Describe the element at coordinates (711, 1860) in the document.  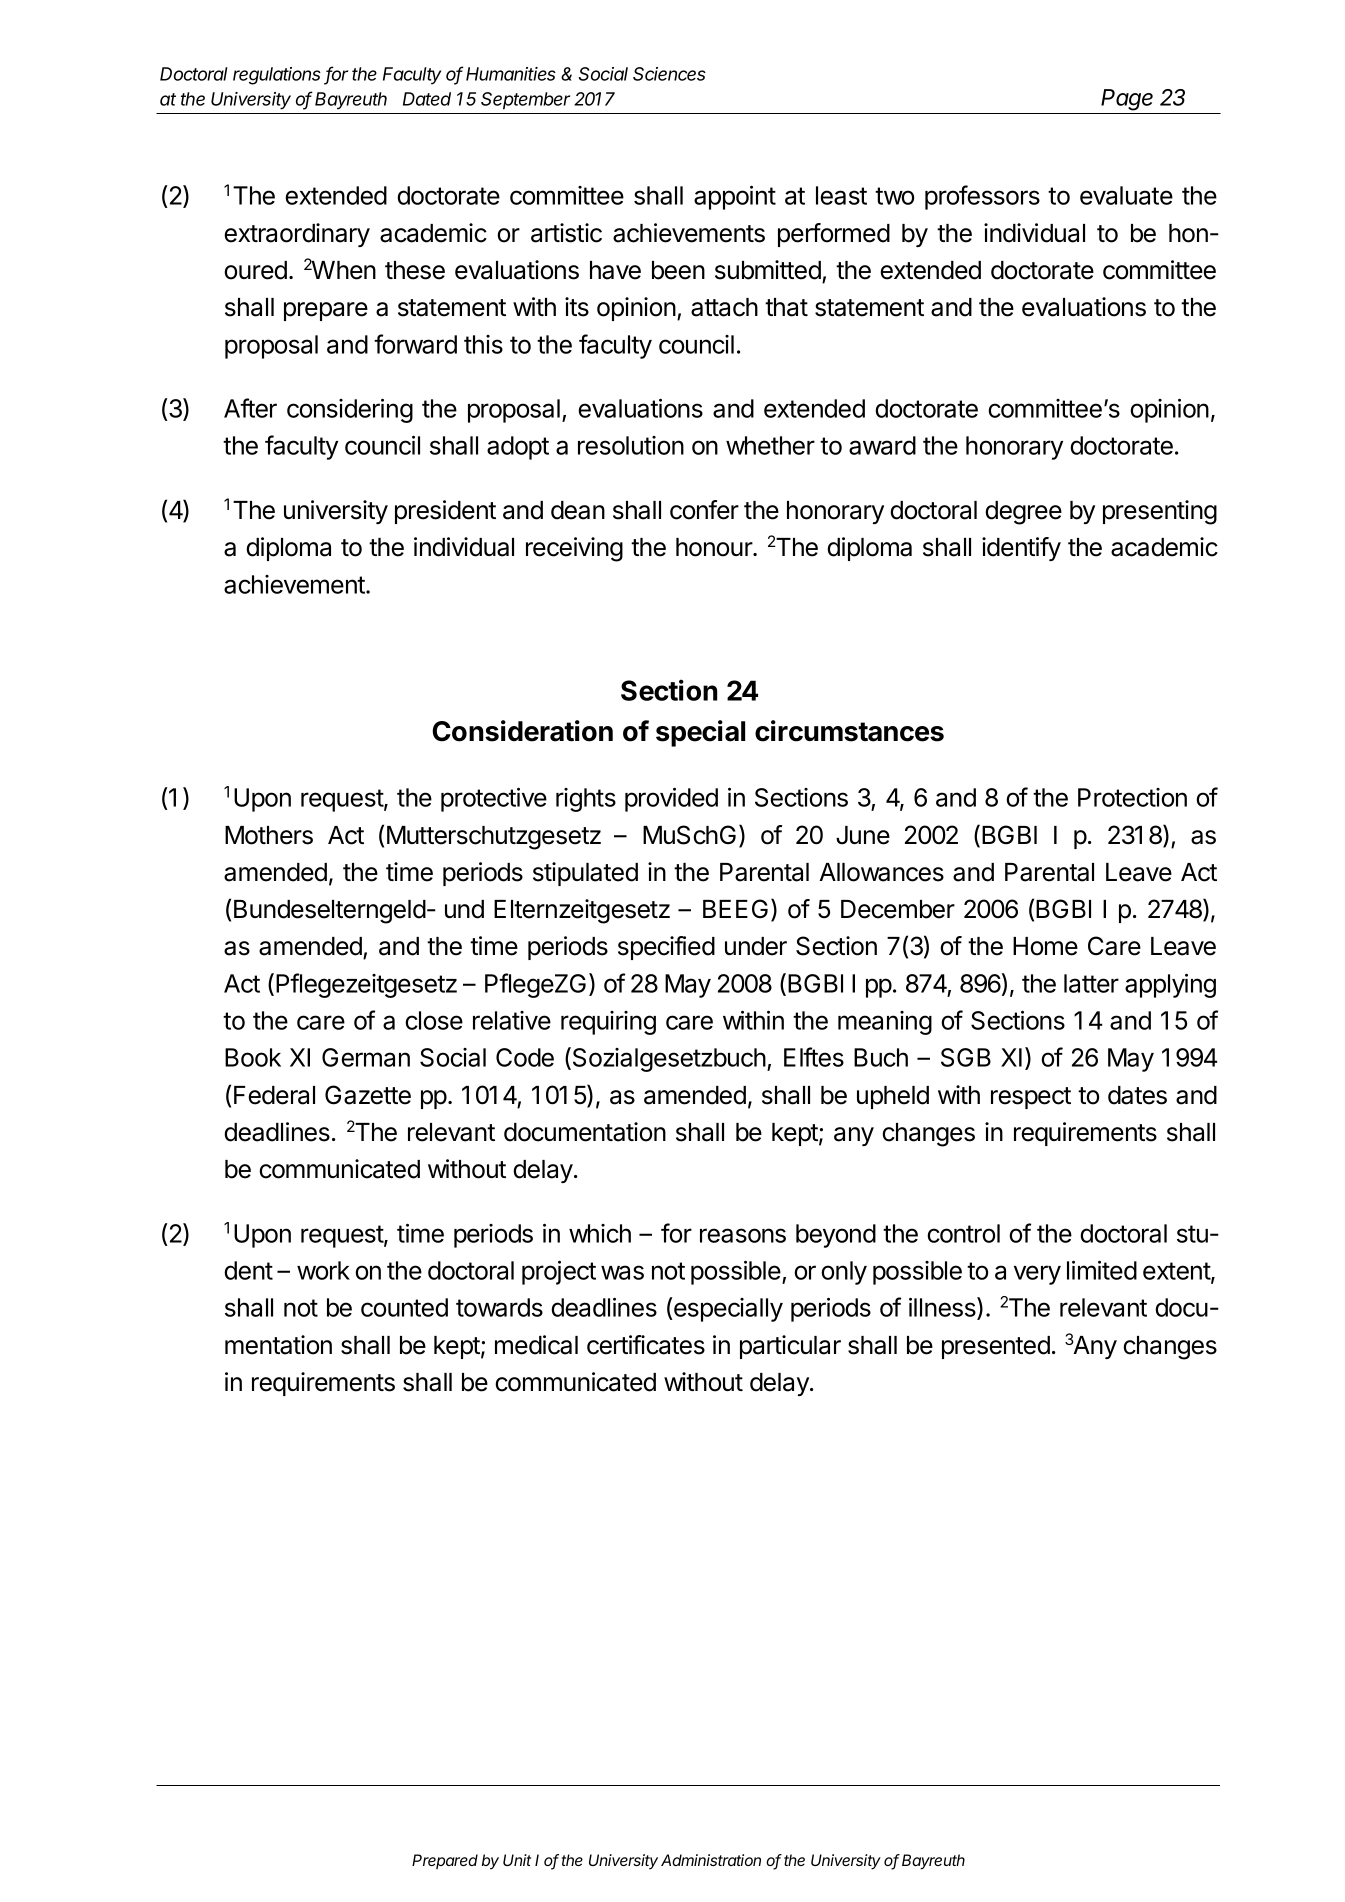
I see `Administration` at that location.
